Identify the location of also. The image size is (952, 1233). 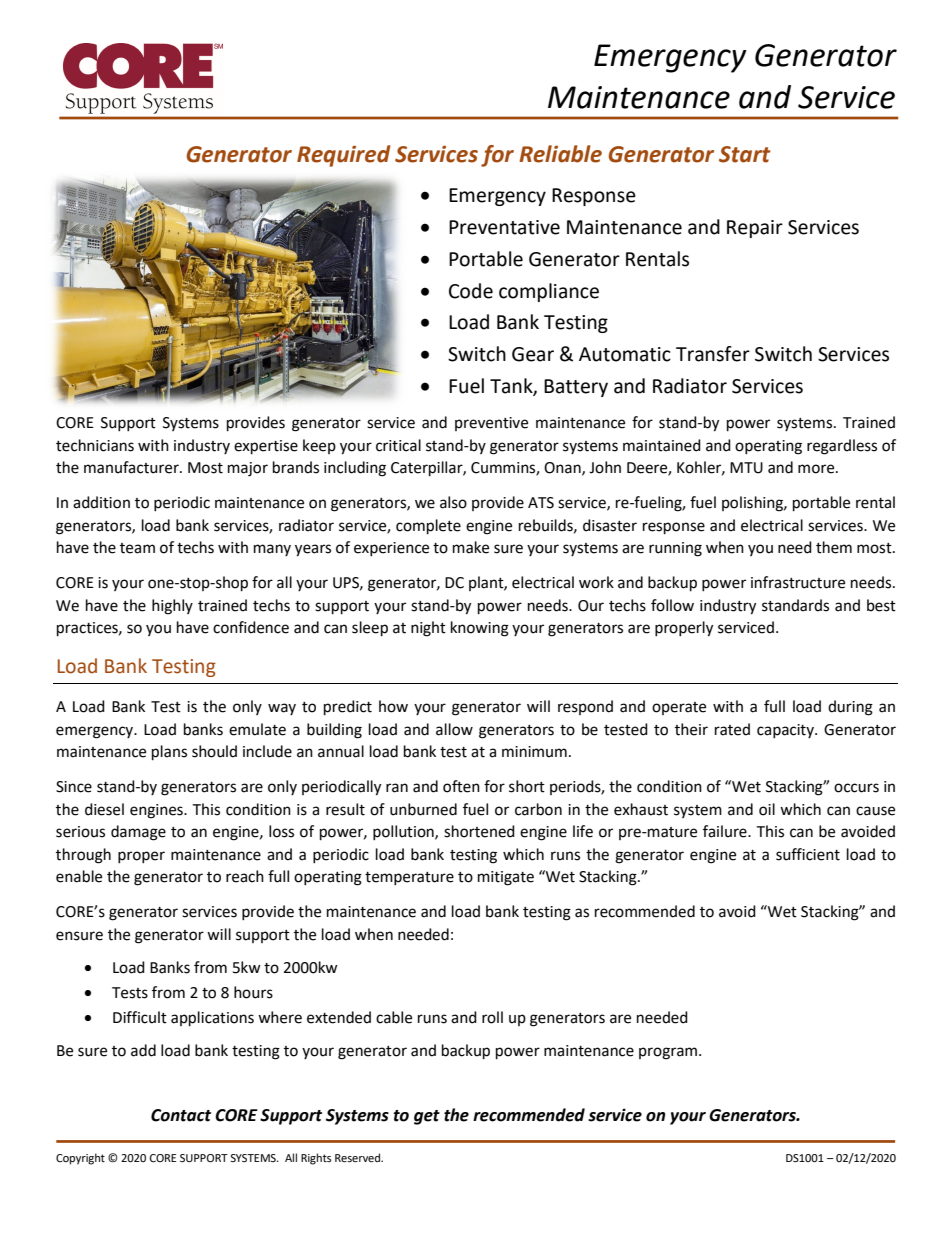
(453, 502).
